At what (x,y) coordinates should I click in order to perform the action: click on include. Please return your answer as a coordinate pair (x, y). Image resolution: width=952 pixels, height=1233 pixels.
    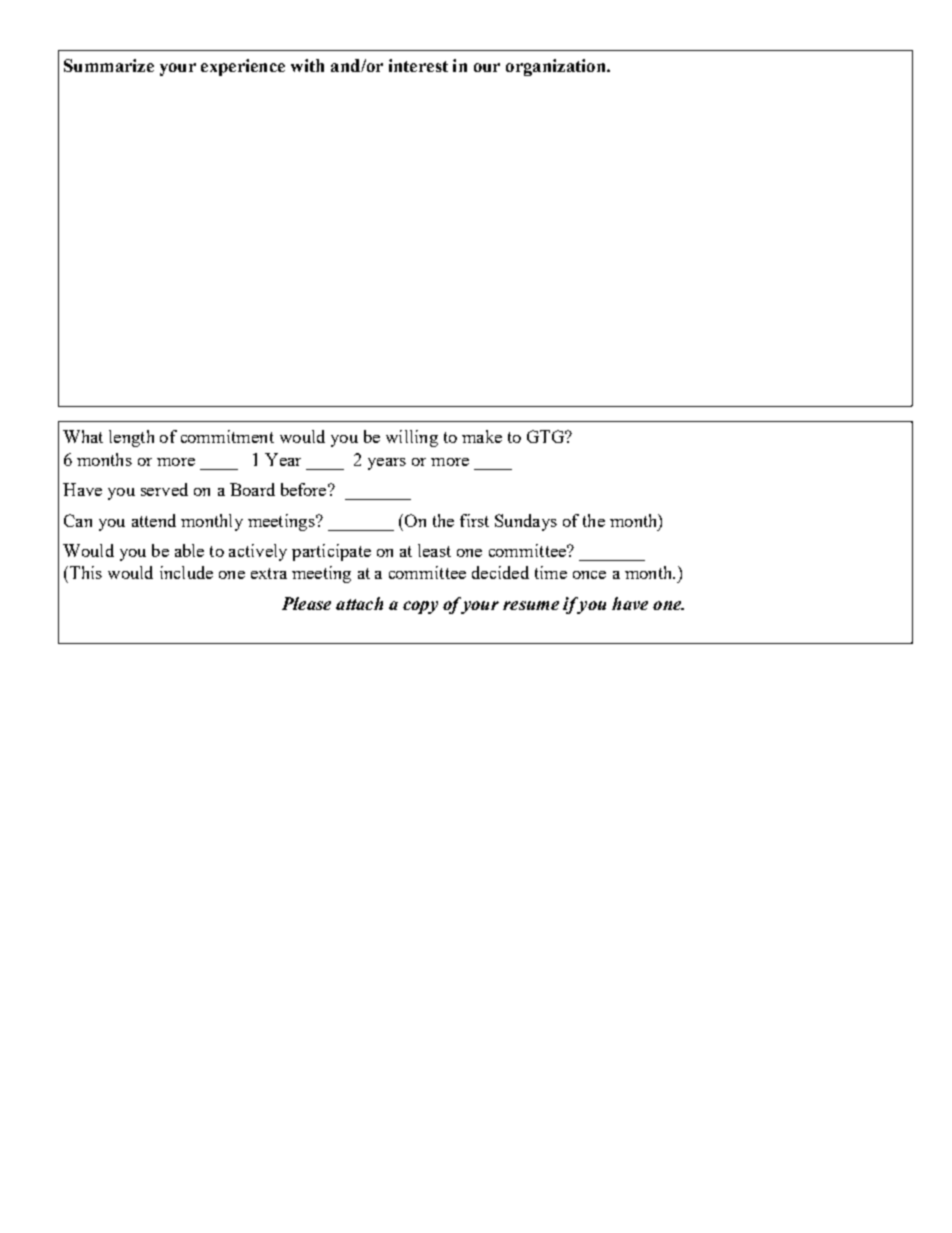
    Looking at the image, I should click on (186, 572).
